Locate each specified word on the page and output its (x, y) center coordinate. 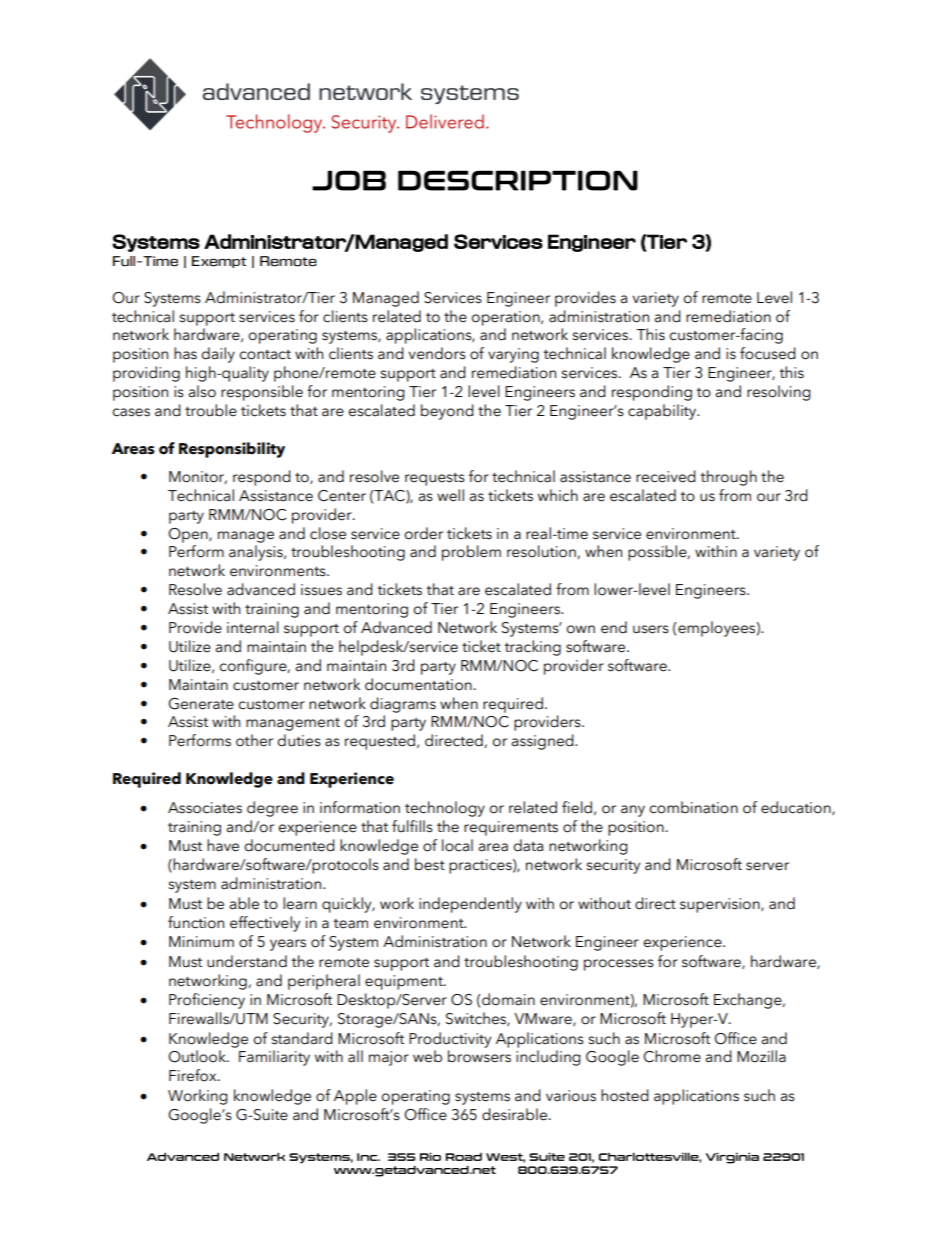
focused (768, 353)
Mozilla (761, 1056)
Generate (201, 704)
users (651, 629)
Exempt (219, 262)
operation (506, 318)
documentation (418, 684)
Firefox (194, 1075)
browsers (479, 1056)
